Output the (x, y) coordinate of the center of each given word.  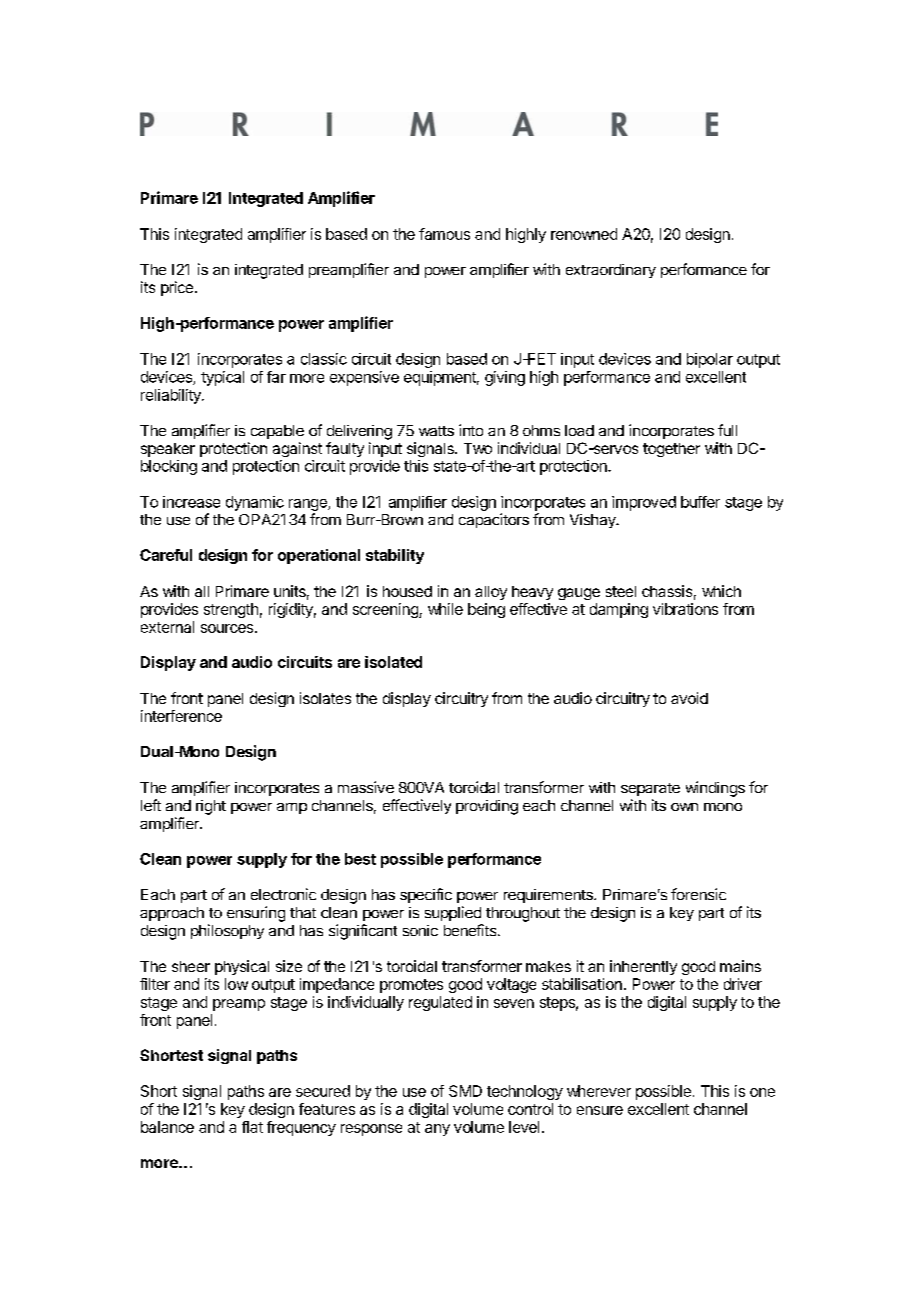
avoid (689, 698)
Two (478, 448)
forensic (698, 894)
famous (444, 234)
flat (252, 1127)
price (177, 288)
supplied (453, 913)
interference (181, 716)
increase (191, 502)
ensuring (256, 914)
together (671, 450)
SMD (465, 1091)
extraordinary (611, 271)
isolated (393, 662)
